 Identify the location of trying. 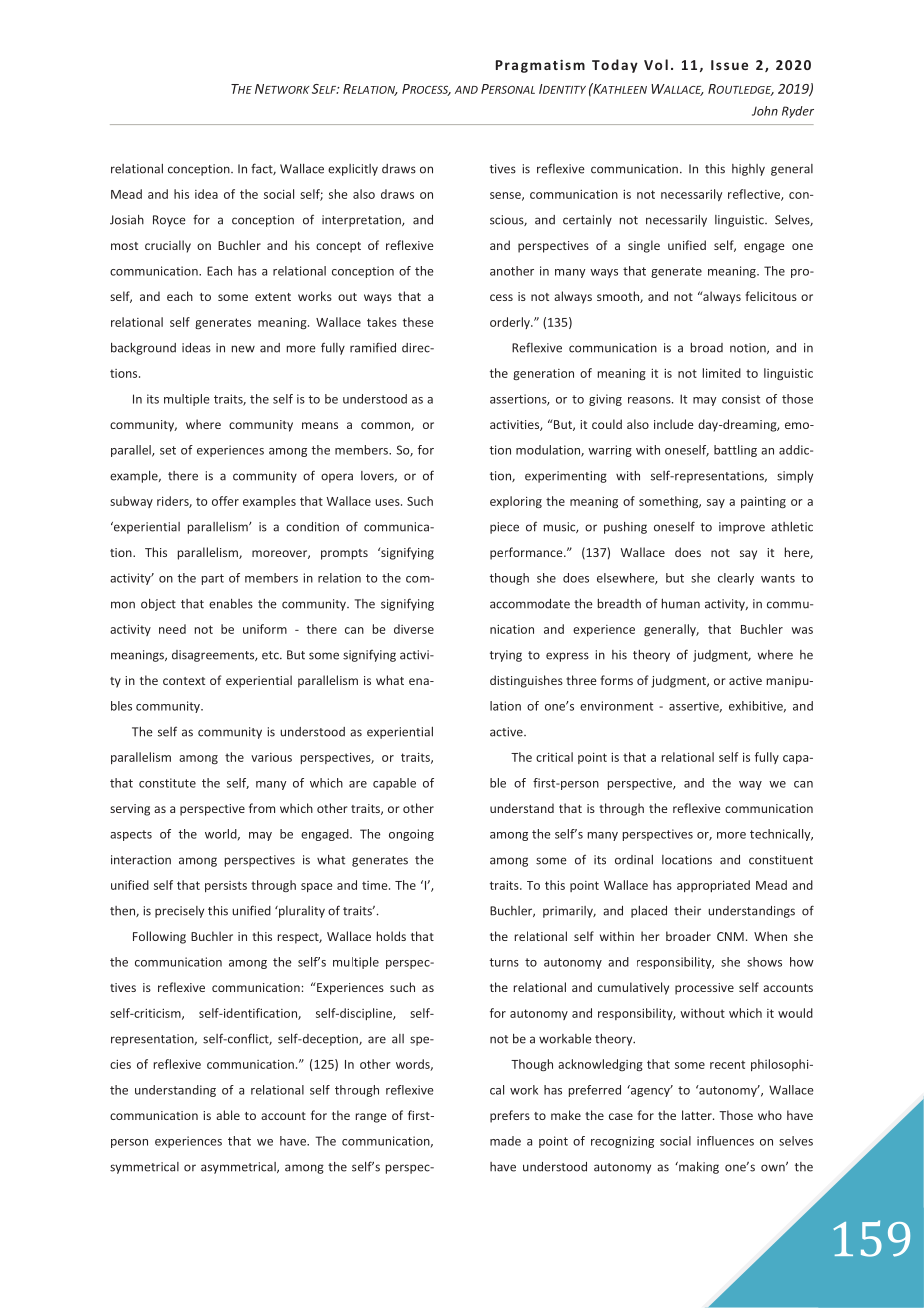
(506, 656).
